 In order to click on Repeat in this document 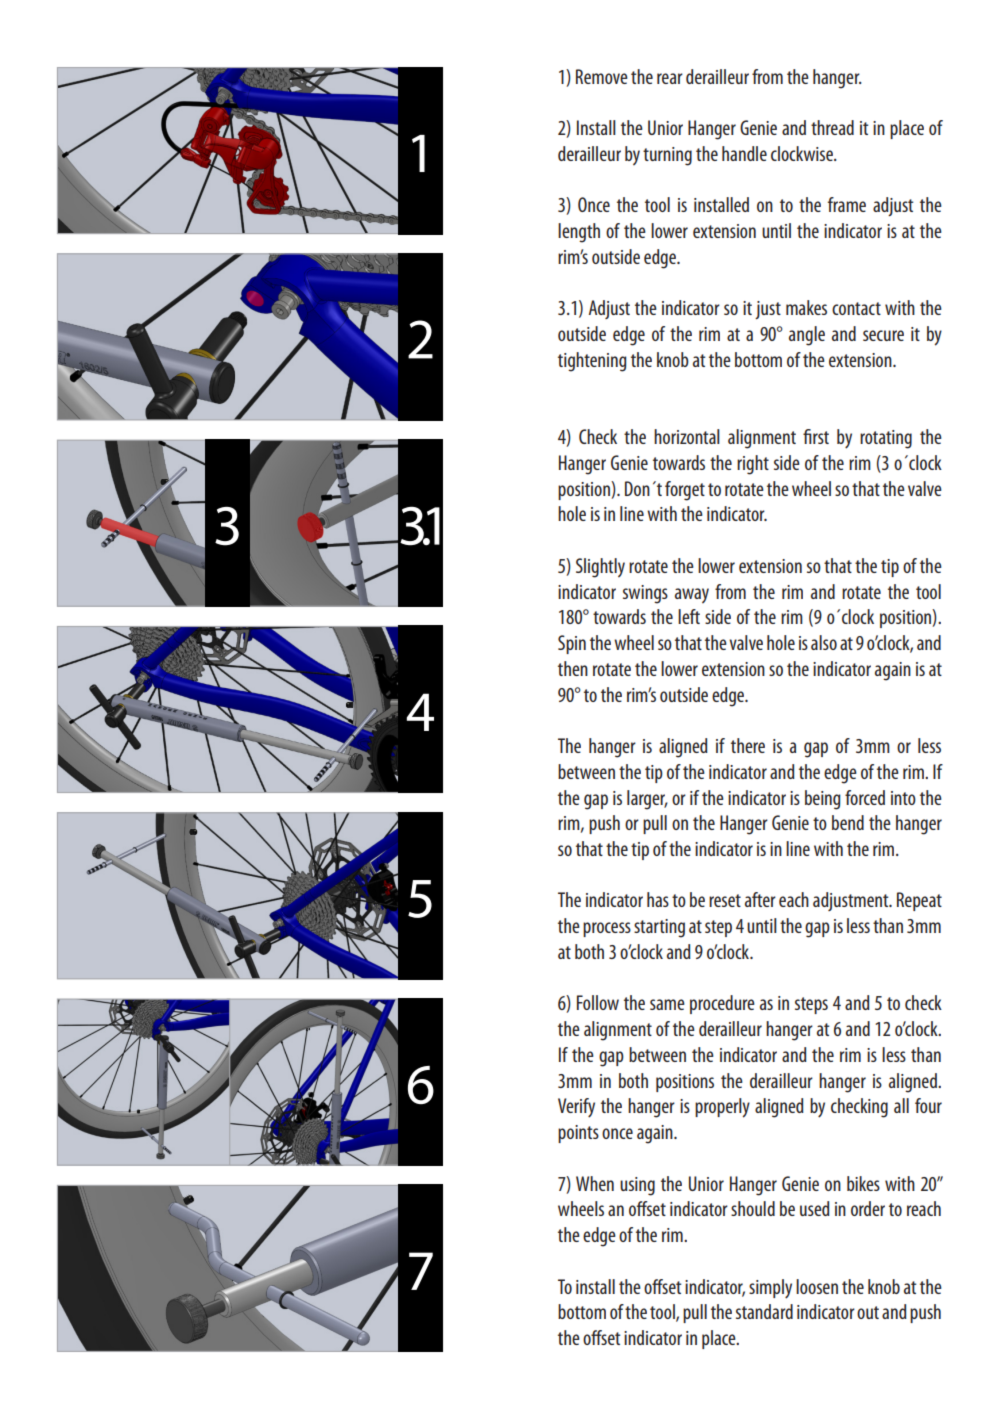, I will do `click(919, 901)`.
